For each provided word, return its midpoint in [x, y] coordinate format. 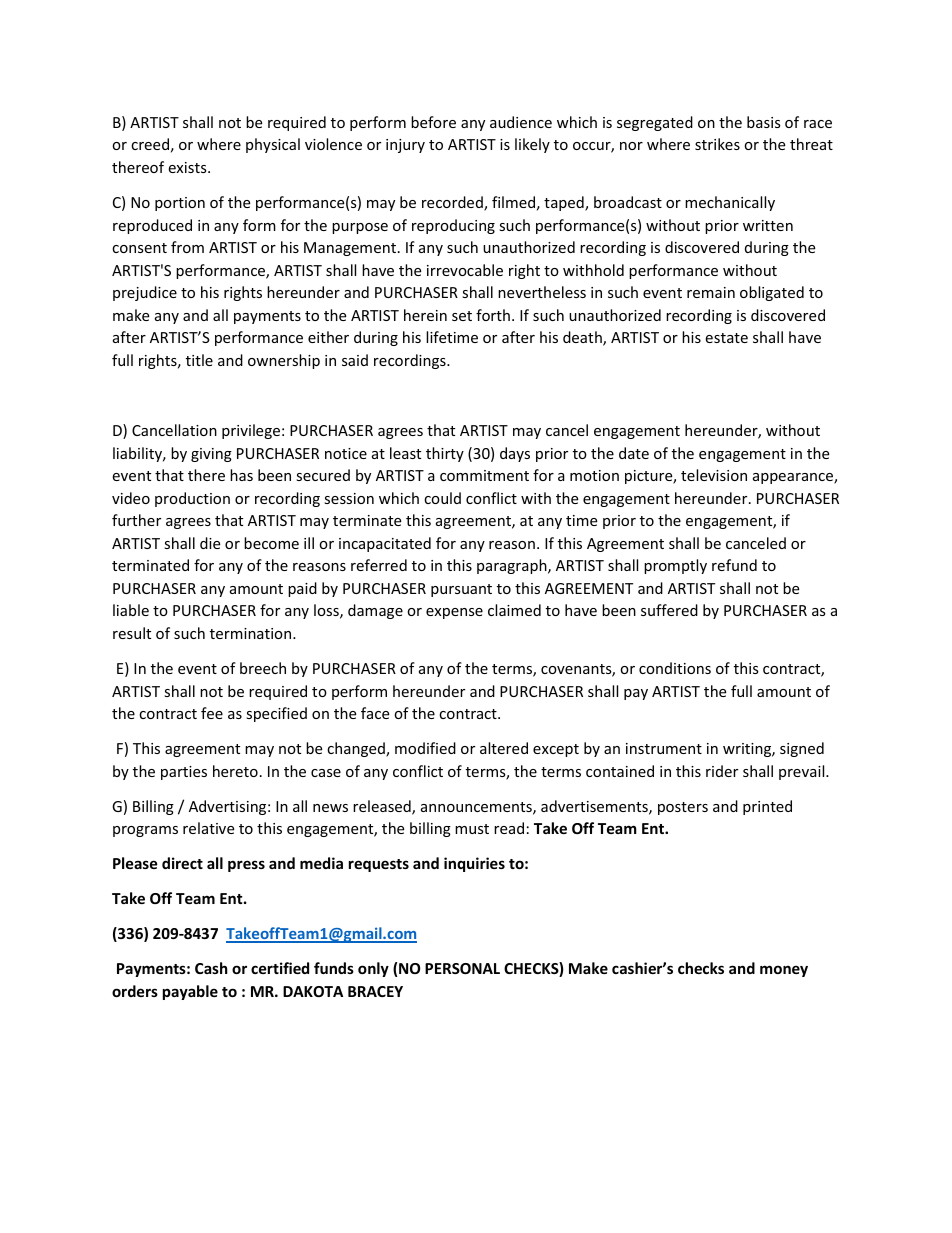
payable [190, 992]
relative [208, 828]
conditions [675, 668]
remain [711, 292]
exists [188, 167]
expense [454, 613]
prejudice [145, 293]
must [472, 829]
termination [252, 633]
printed [767, 807]
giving [211, 455]
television [714, 475]
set [462, 316]
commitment [484, 475]
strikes [717, 144]
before [433, 122]
